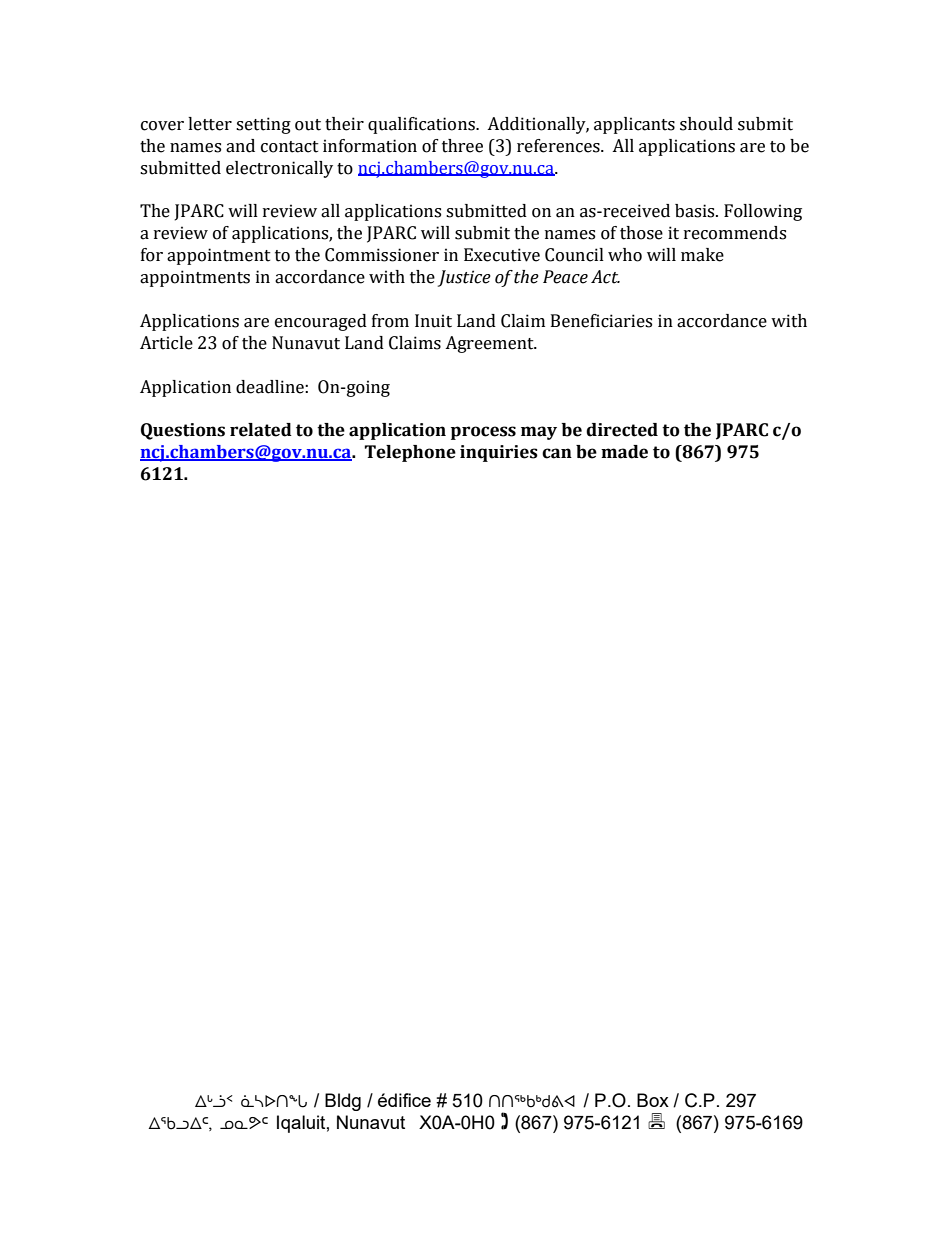 This screenshot has width=952, height=1233. What do you see at coordinates (624, 452) in the screenshot?
I see `made` at bounding box center [624, 452].
